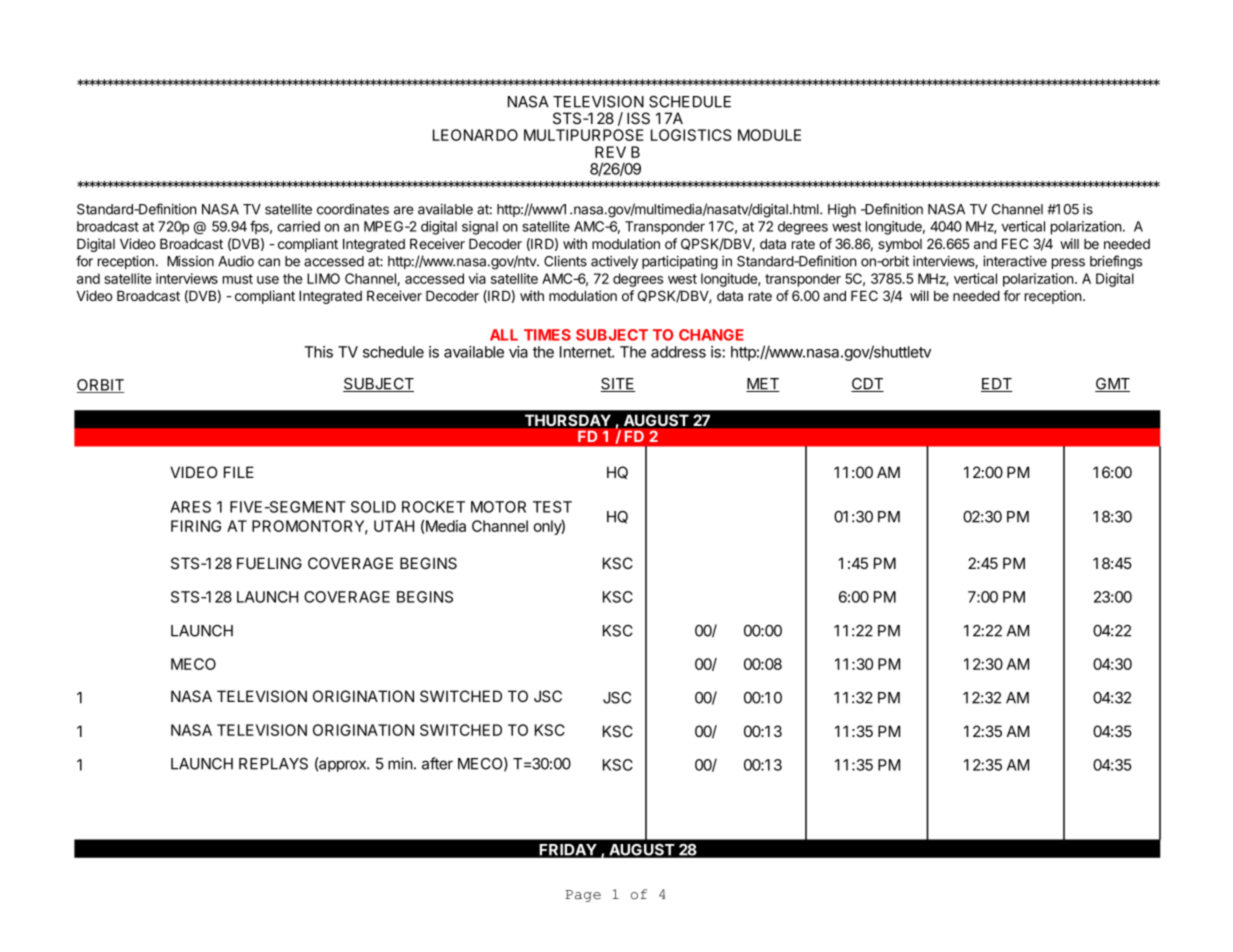 The height and width of the screenshot is (952, 1233). What do you see at coordinates (273, 764) in the screenshot?
I see `REPLAYS` at bounding box center [273, 764].
